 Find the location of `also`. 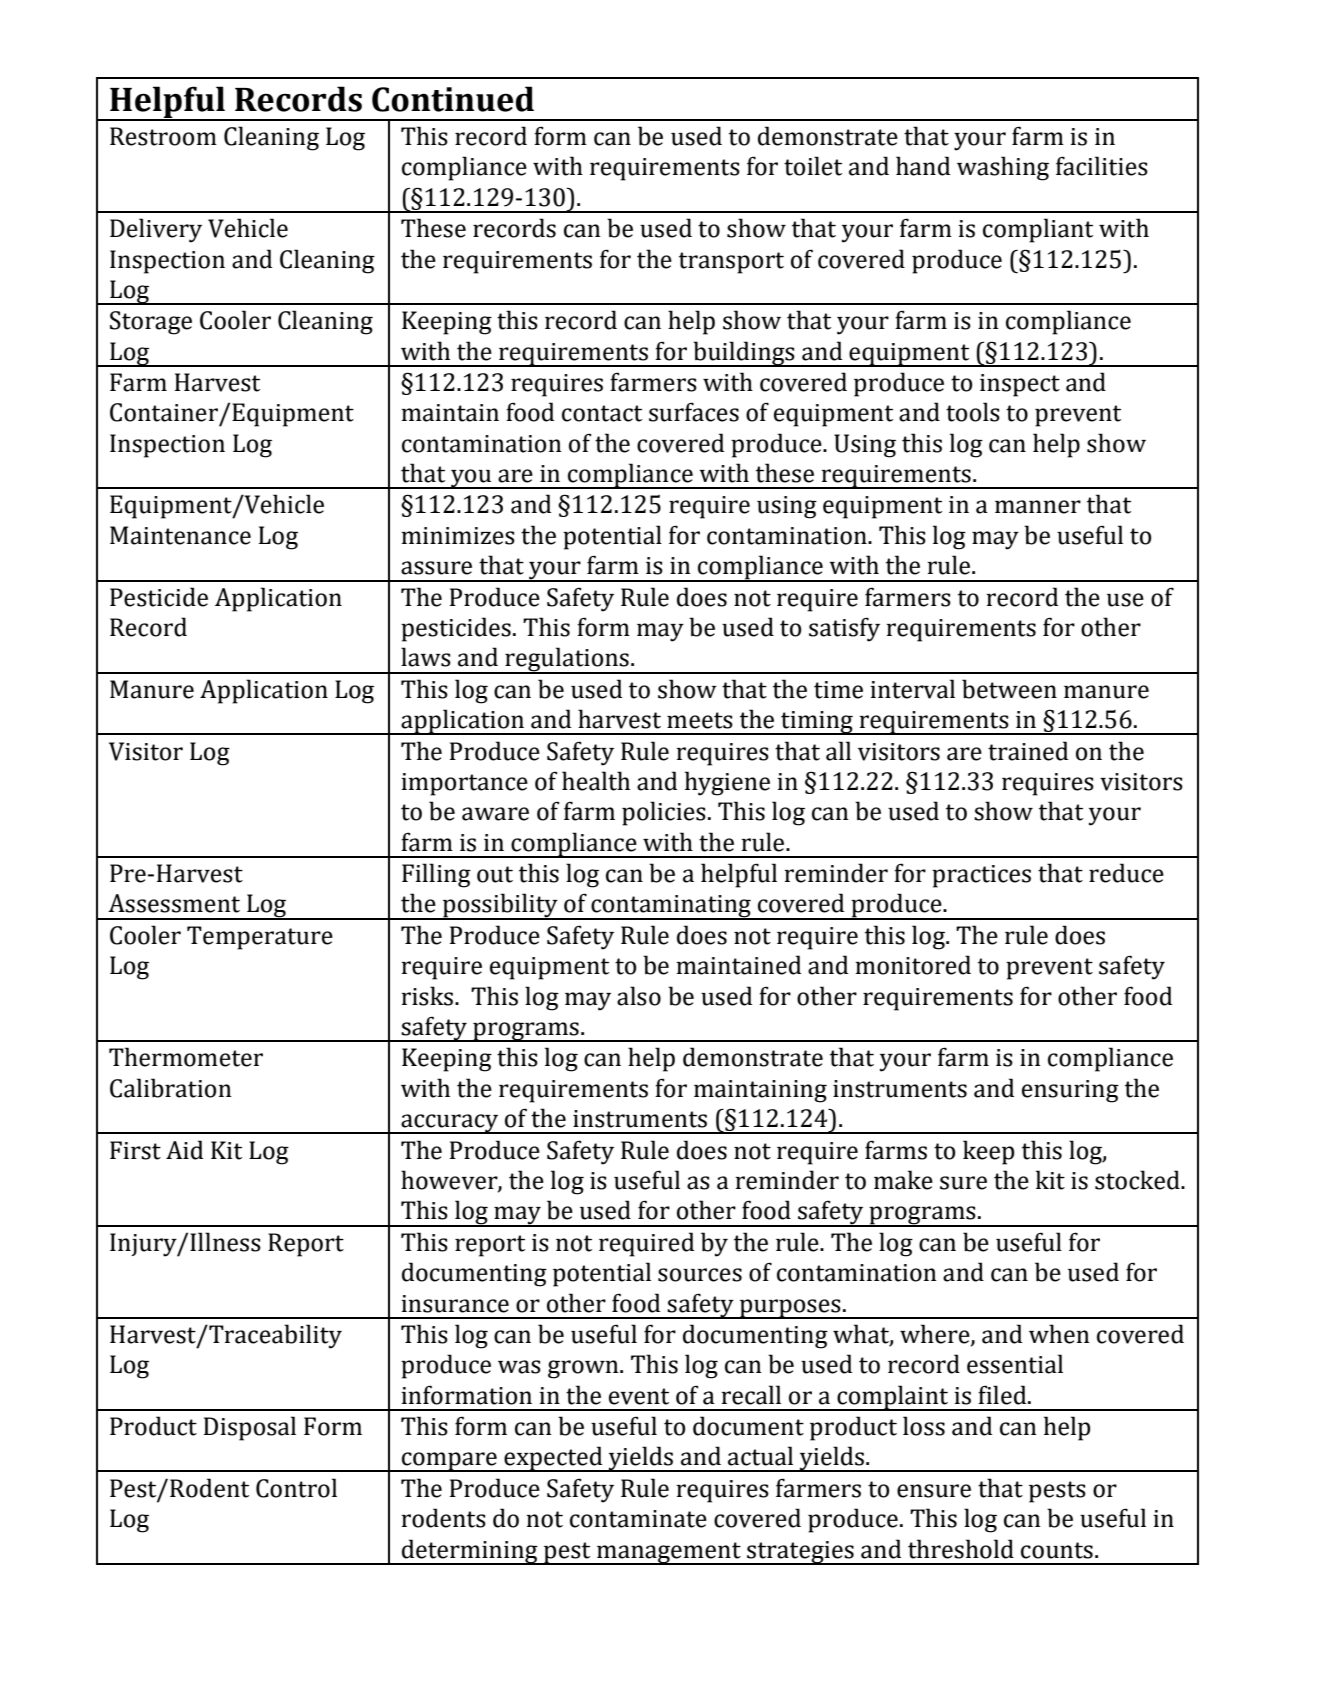

also is located at coordinates (639, 996).
